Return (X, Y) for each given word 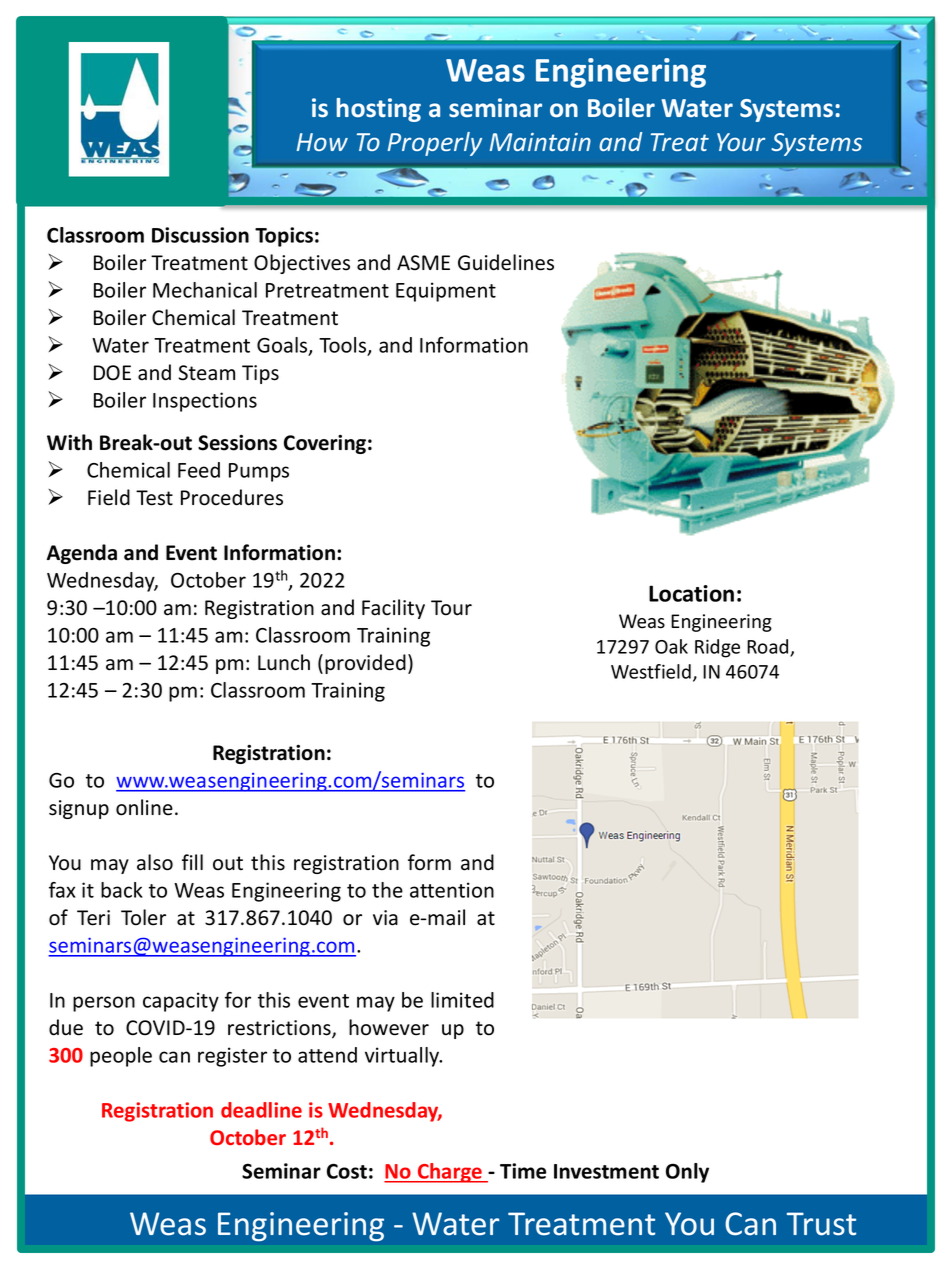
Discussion (200, 235)
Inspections (205, 402)
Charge (450, 1173)
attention (452, 890)
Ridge (717, 648)
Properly (435, 144)
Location (691, 593)
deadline (261, 1110)
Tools (344, 346)
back (122, 890)
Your (741, 142)
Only (687, 1173)
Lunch (284, 662)
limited (462, 1000)
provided (365, 664)
